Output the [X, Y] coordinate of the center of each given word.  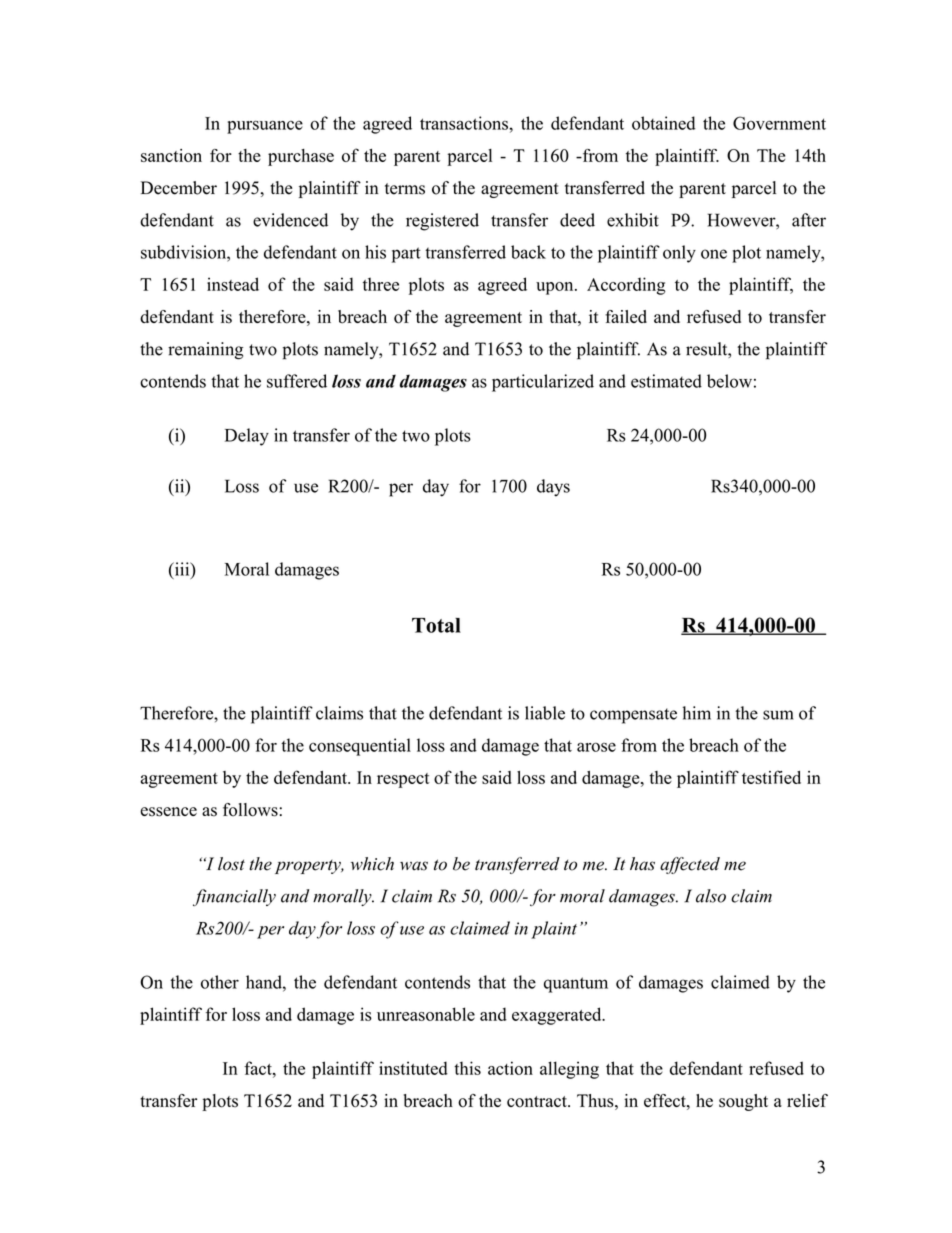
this [467, 1068]
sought [743, 1102]
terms [405, 189]
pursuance [265, 127]
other [220, 982]
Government [779, 123]
